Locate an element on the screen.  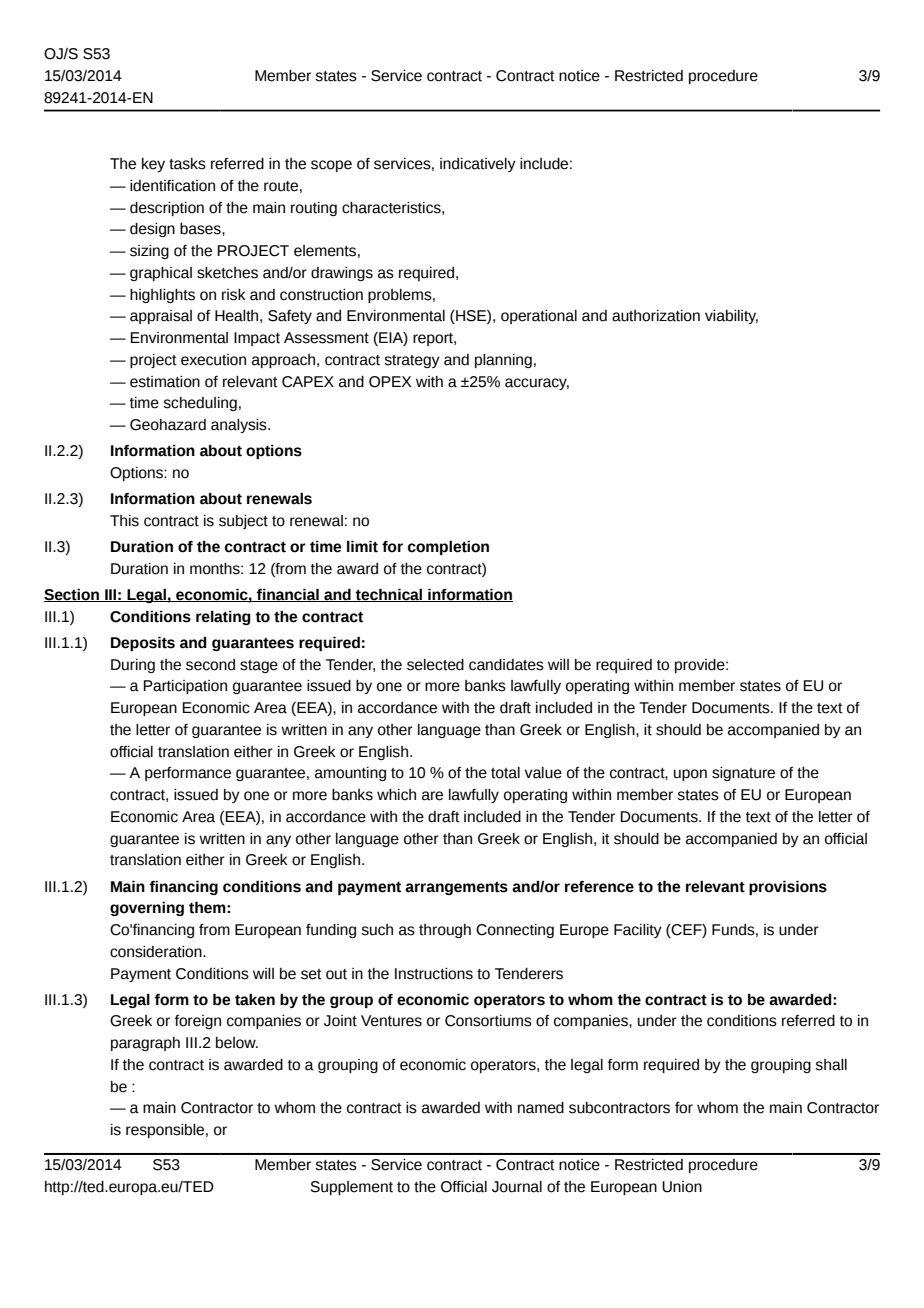
Union is located at coordinates (682, 1187).
